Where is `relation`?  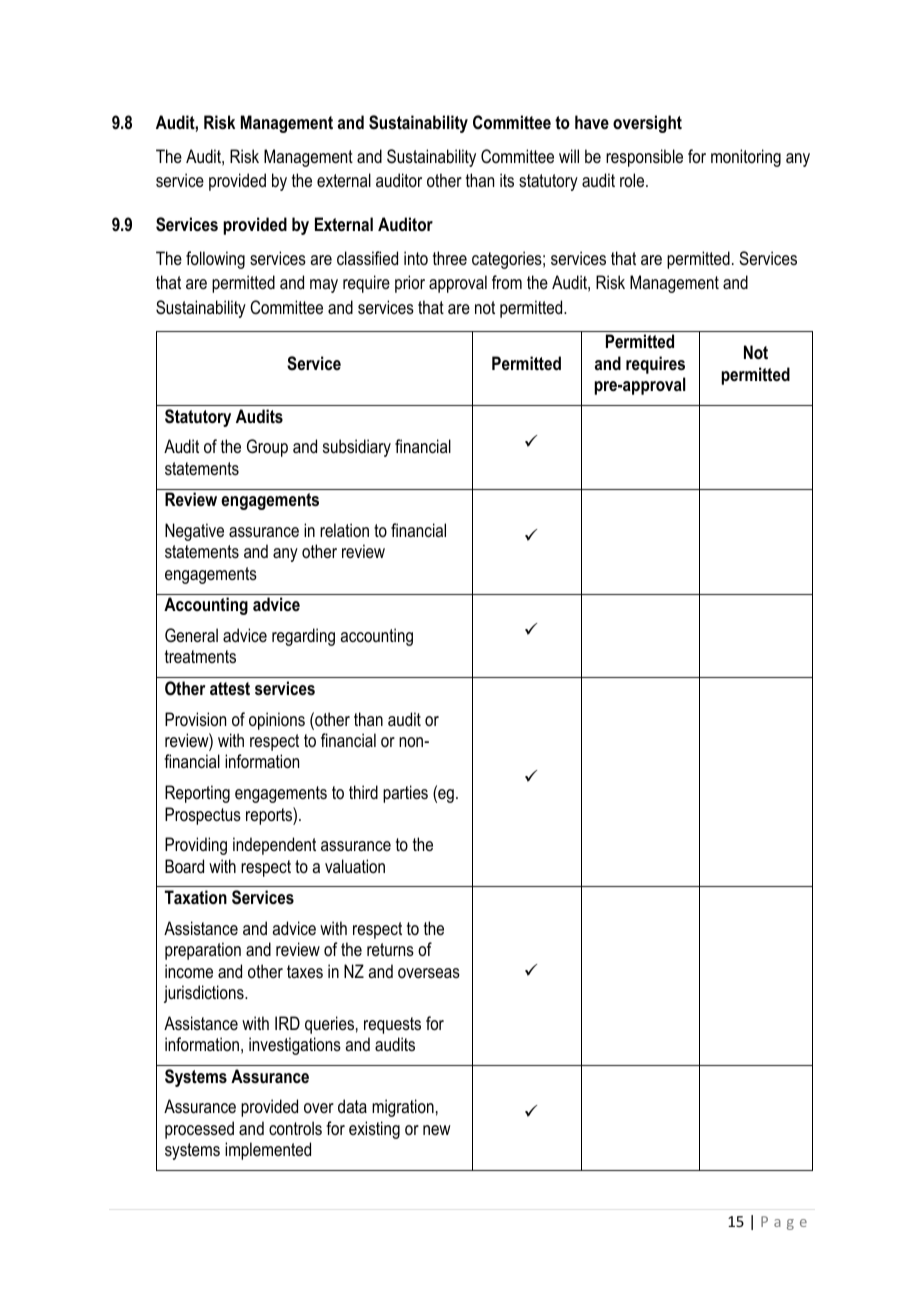 relation is located at coordinates (344, 530).
